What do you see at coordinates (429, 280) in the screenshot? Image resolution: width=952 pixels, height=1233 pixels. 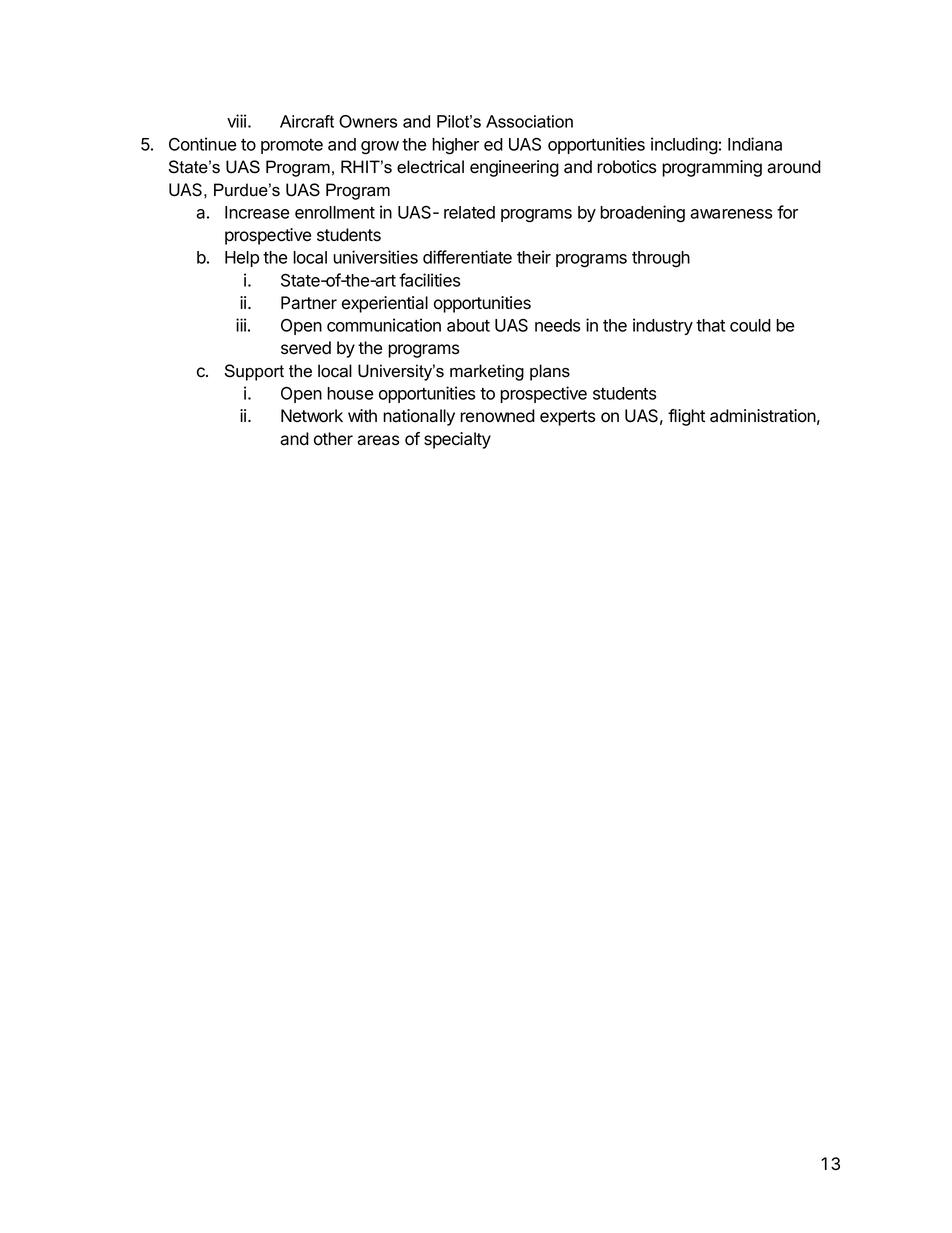 I see `facilities` at bounding box center [429, 280].
